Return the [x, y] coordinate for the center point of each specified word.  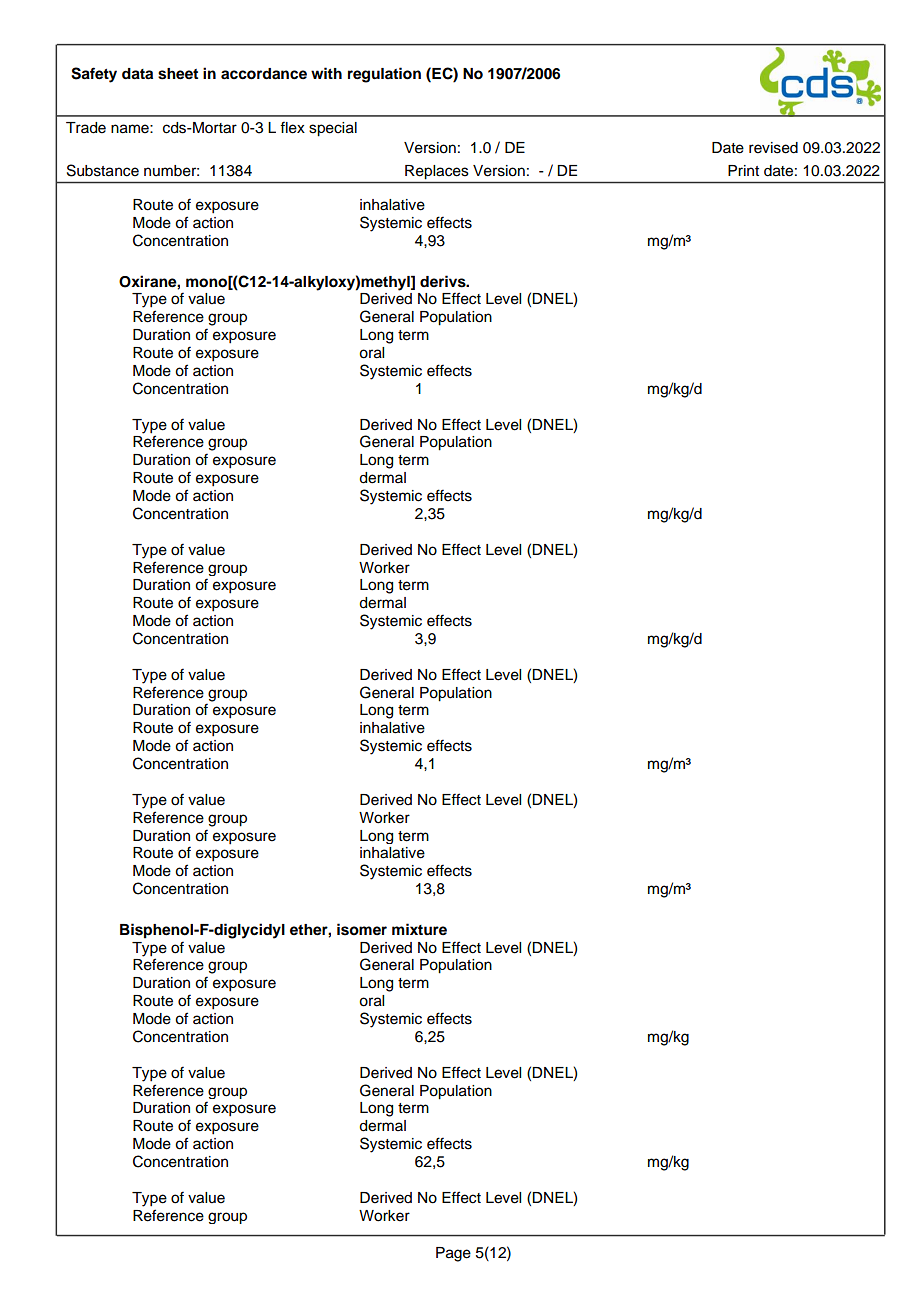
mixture [419, 929]
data [137, 74]
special [333, 129]
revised [773, 148]
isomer [362, 929]
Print [743, 170]
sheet [178, 74]
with [326, 73]
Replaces [436, 172]
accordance [264, 74]
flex [292, 127]
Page [453, 1254]
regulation [384, 75]
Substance [103, 170]
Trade [86, 128]
